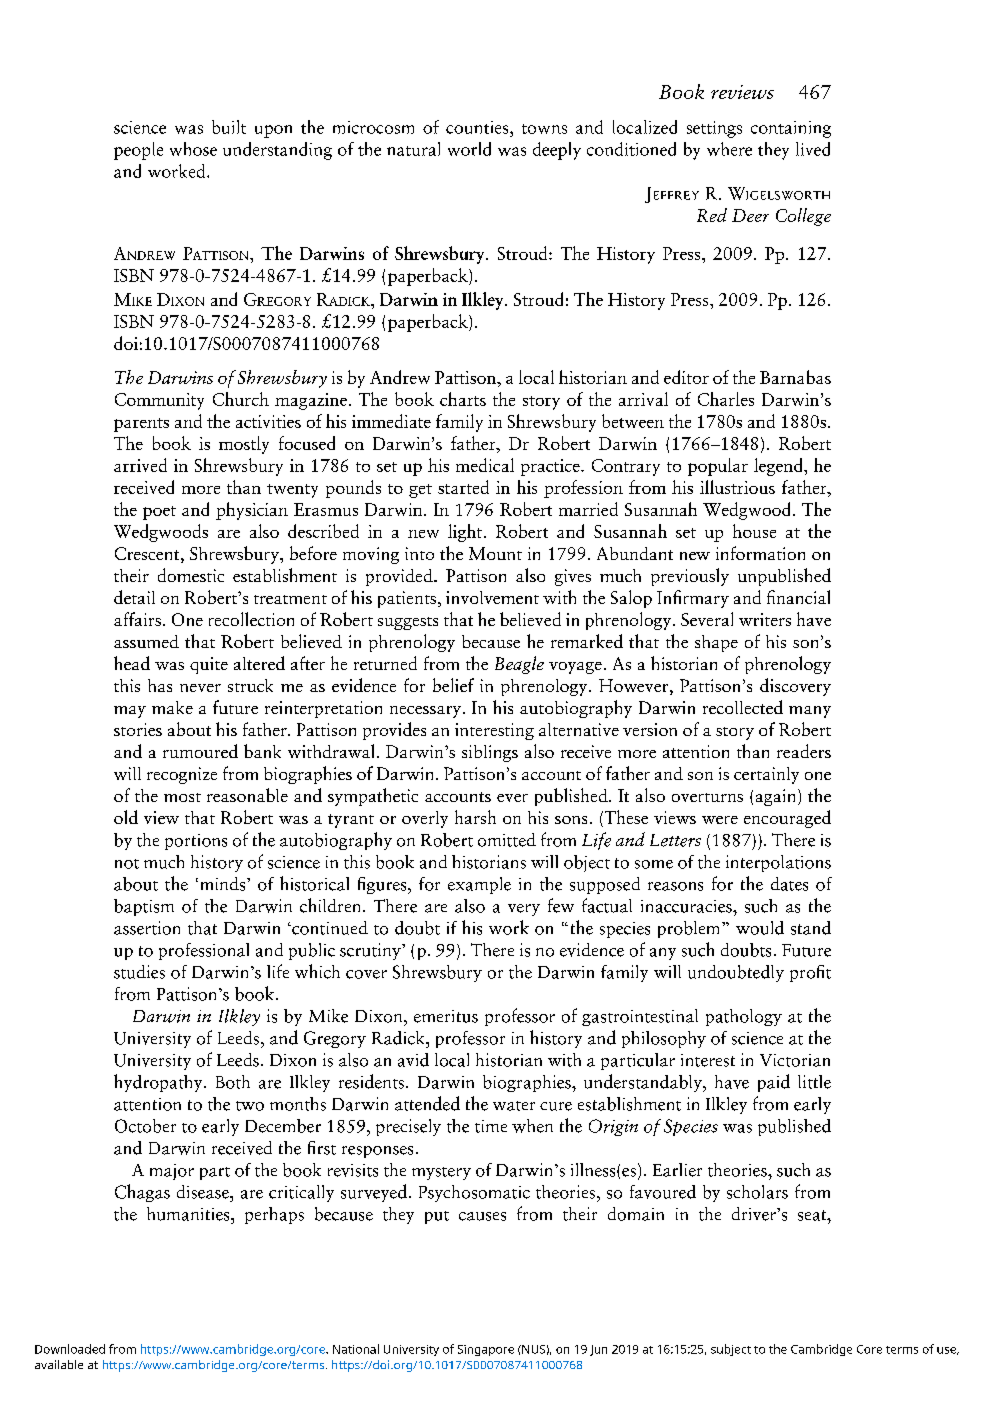 Image resolution: width=987 pixels, height=1401 pixels. Describe the element at coordinates (760, 553) in the screenshot. I see `information` at that location.
